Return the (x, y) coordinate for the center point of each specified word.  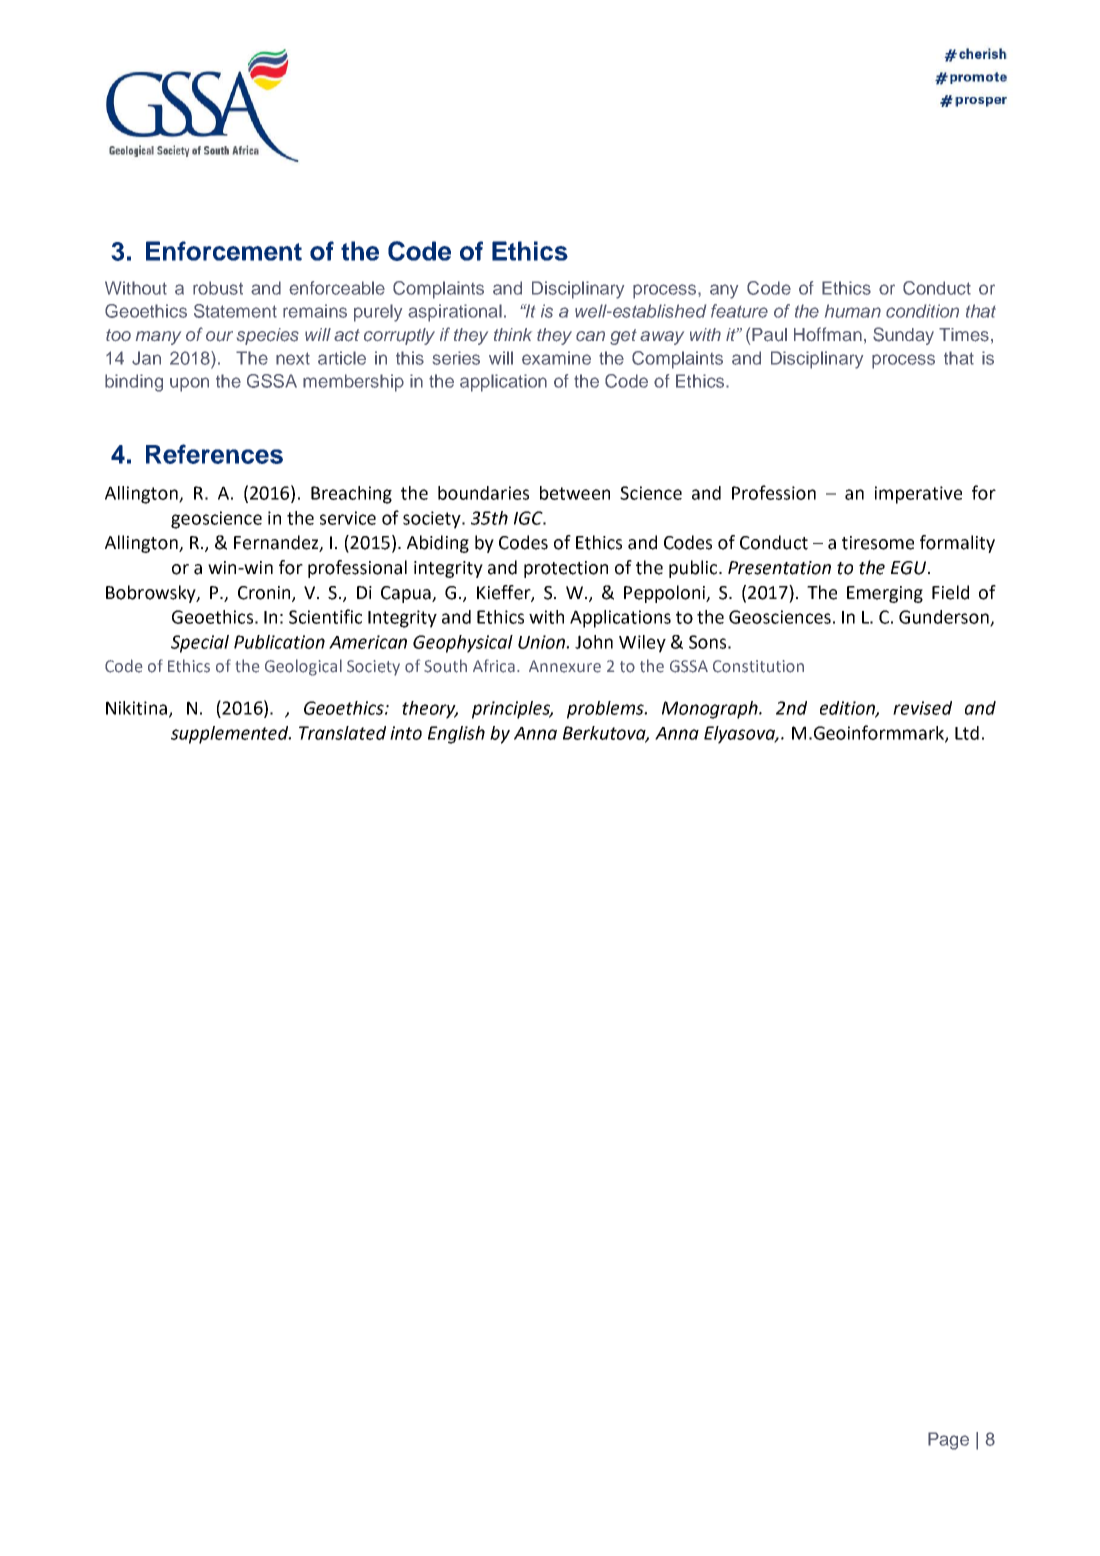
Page (948, 1441)
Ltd (967, 733)
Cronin (265, 593)
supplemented (231, 735)
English (456, 735)
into (406, 733)
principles (512, 710)
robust (218, 288)
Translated (342, 733)
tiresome (878, 543)
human (853, 311)
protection (566, 569)
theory (430, 710)
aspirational (455, 313)
